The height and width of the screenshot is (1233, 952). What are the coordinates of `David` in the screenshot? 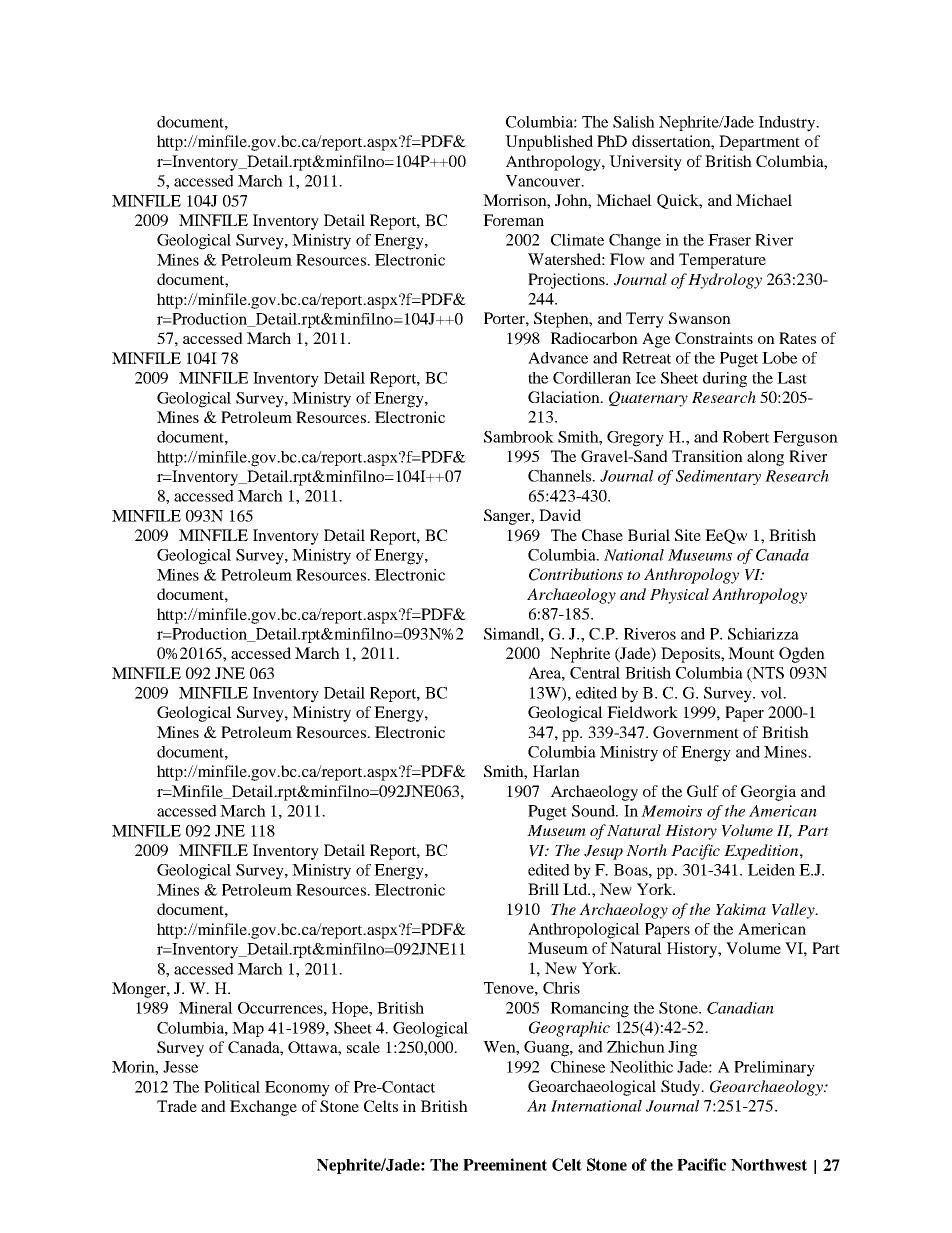 It's located at (560, 515).
